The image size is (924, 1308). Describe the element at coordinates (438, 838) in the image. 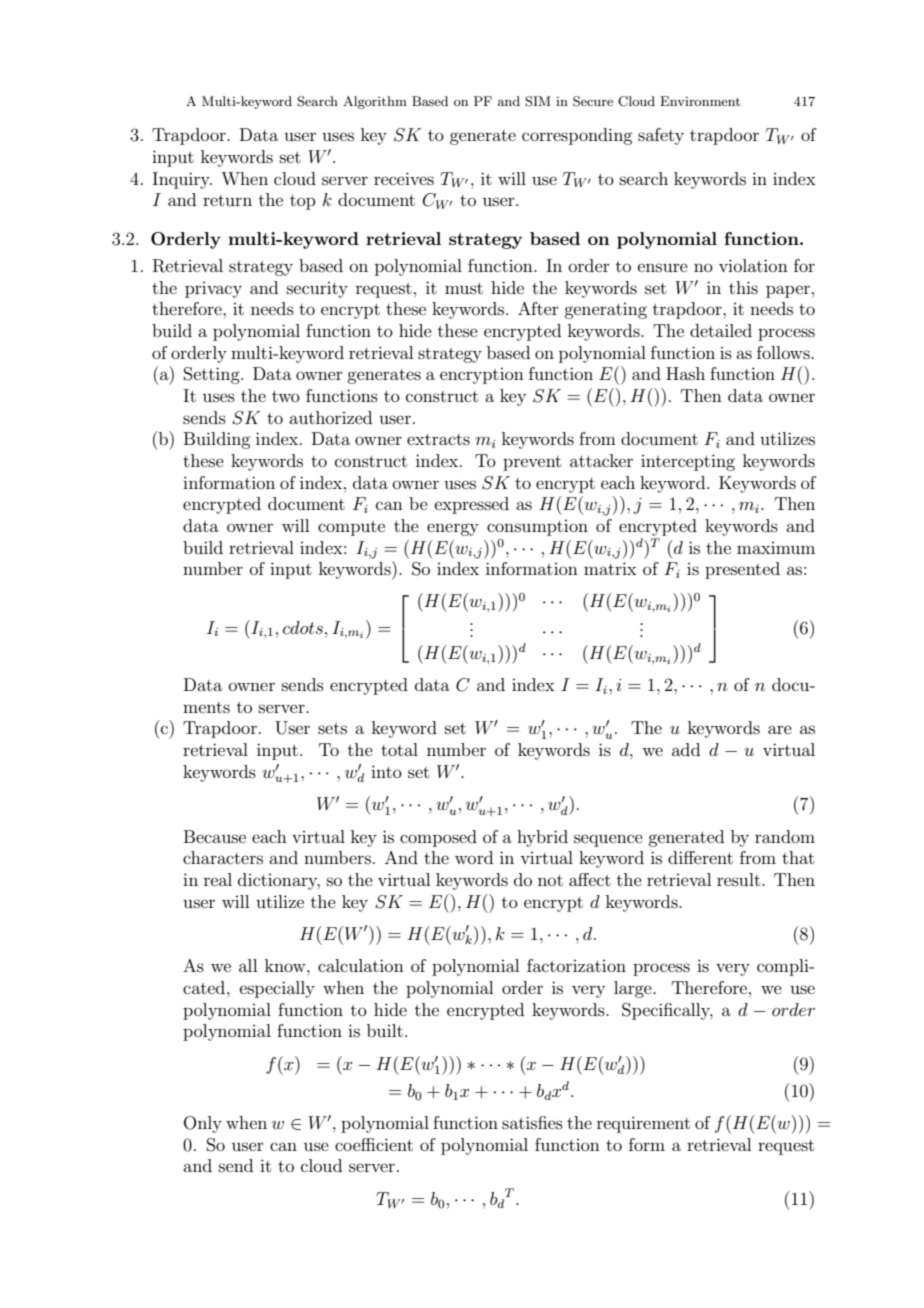

I see `composed` at that location.
